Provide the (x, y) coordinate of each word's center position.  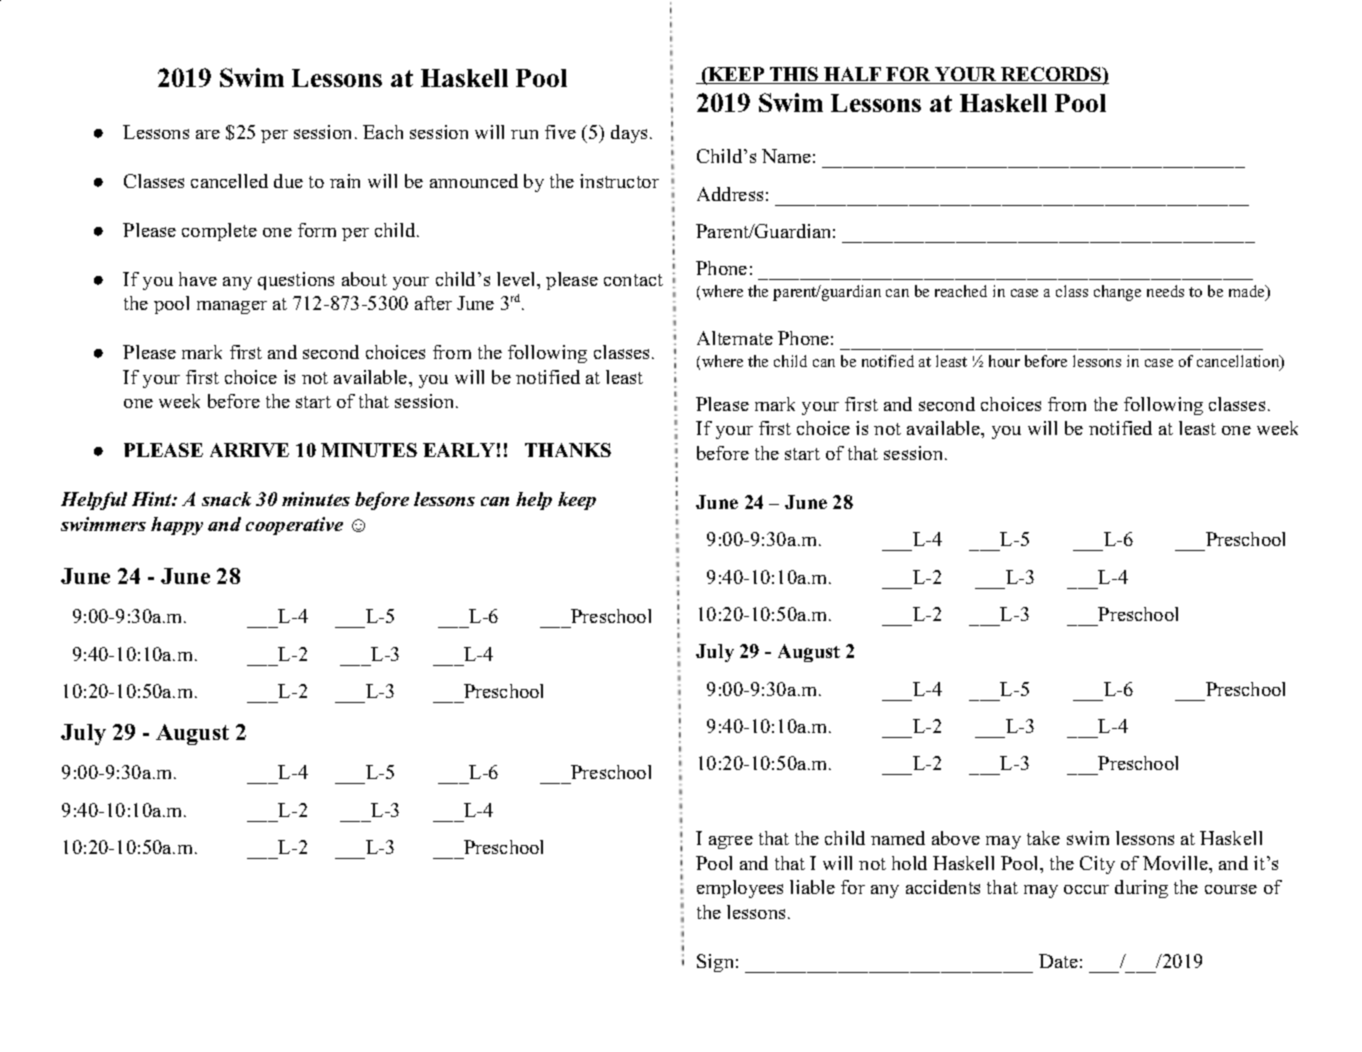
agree (731, 842)
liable (812, 887)
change (1117, 293)
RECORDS (1051, 75)
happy (177, 526)
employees (740, 889)
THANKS (568, 450)
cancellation (1239, 362)
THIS (794, 75)
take (1043, 838)
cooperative (294, 526)
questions (296, 281)
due (288, 181)
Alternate (735, 338)
